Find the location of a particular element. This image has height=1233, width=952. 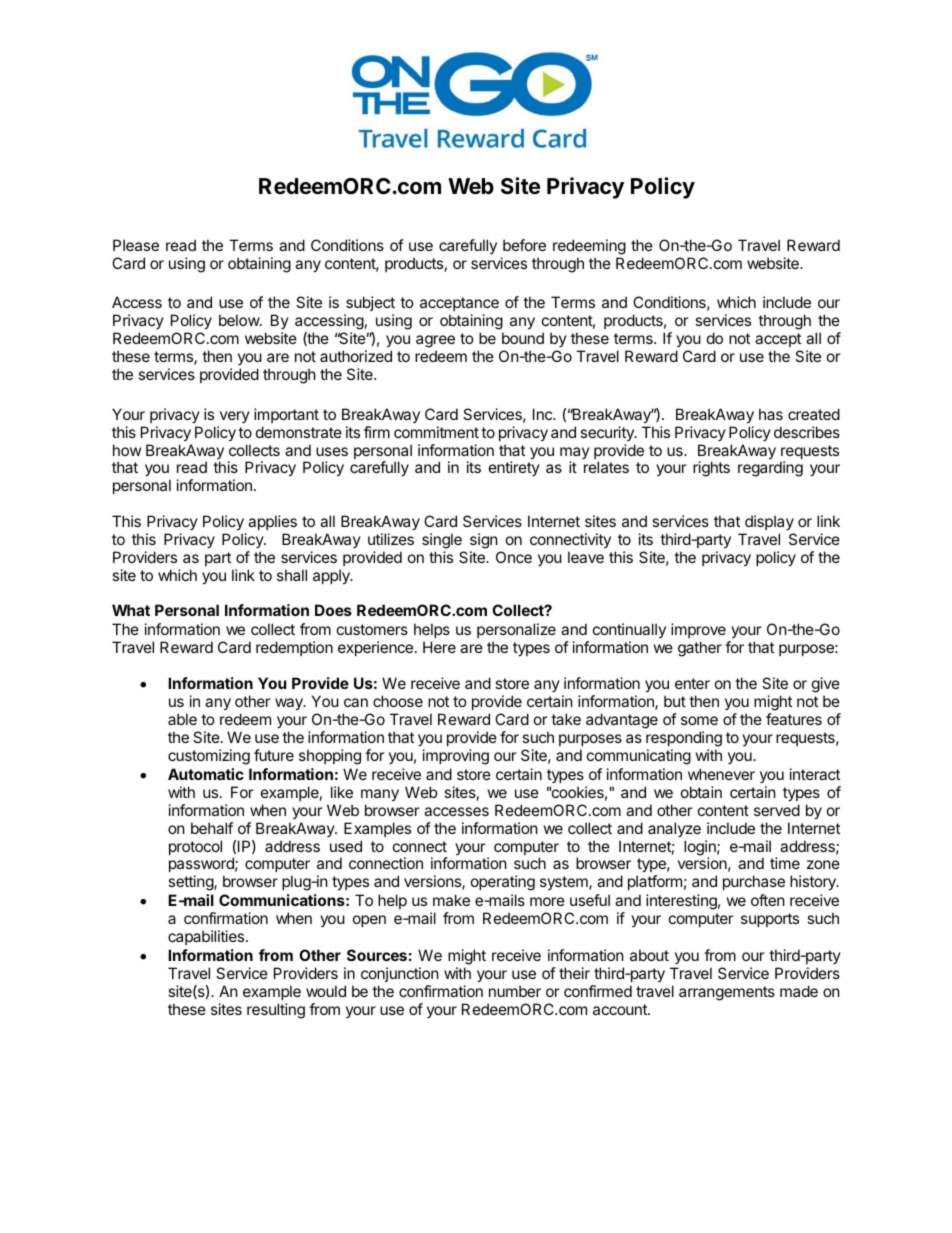

before is located at coordinates (524, 245).
